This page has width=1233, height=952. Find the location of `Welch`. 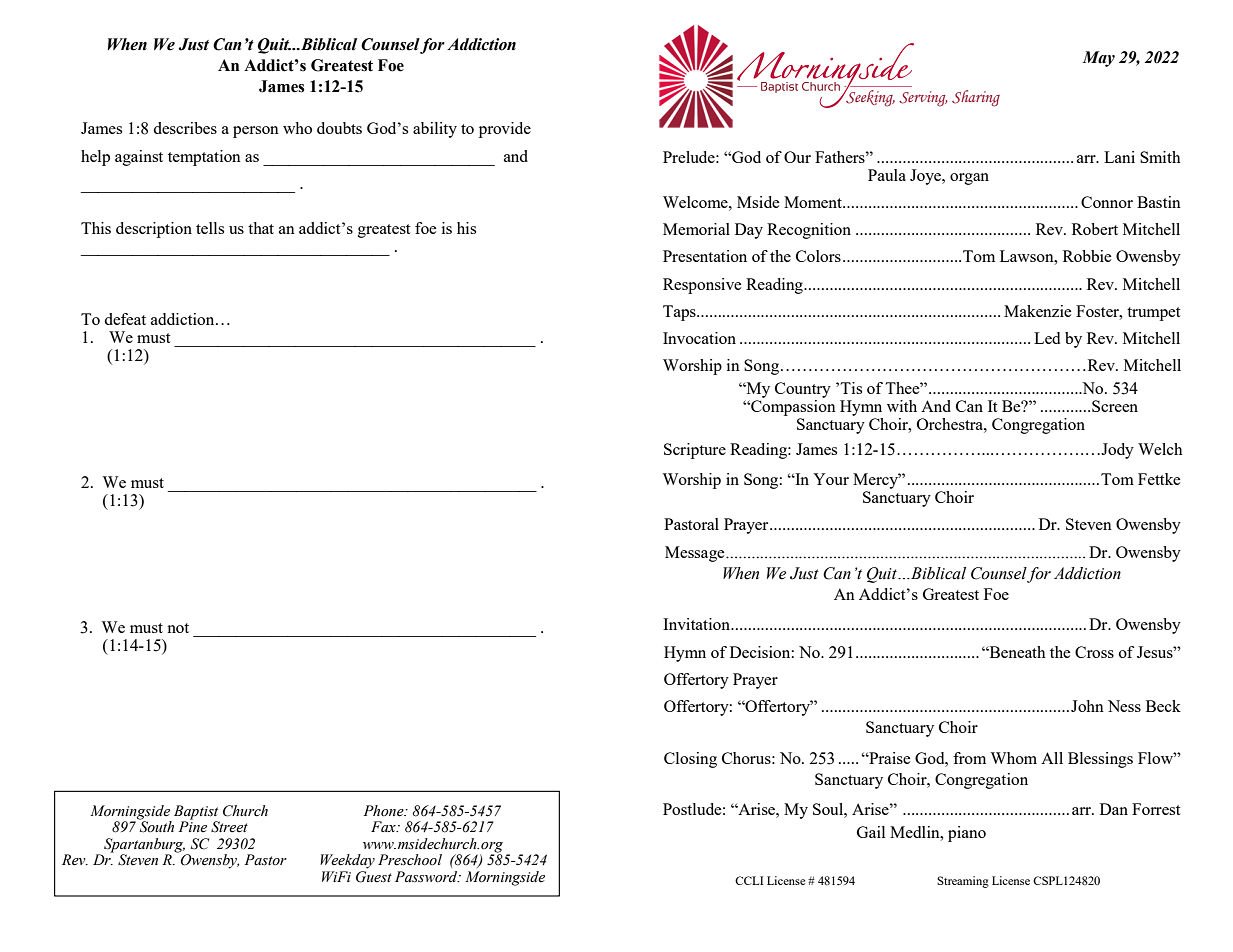

Welch is located at coordinates (1160, 449).
